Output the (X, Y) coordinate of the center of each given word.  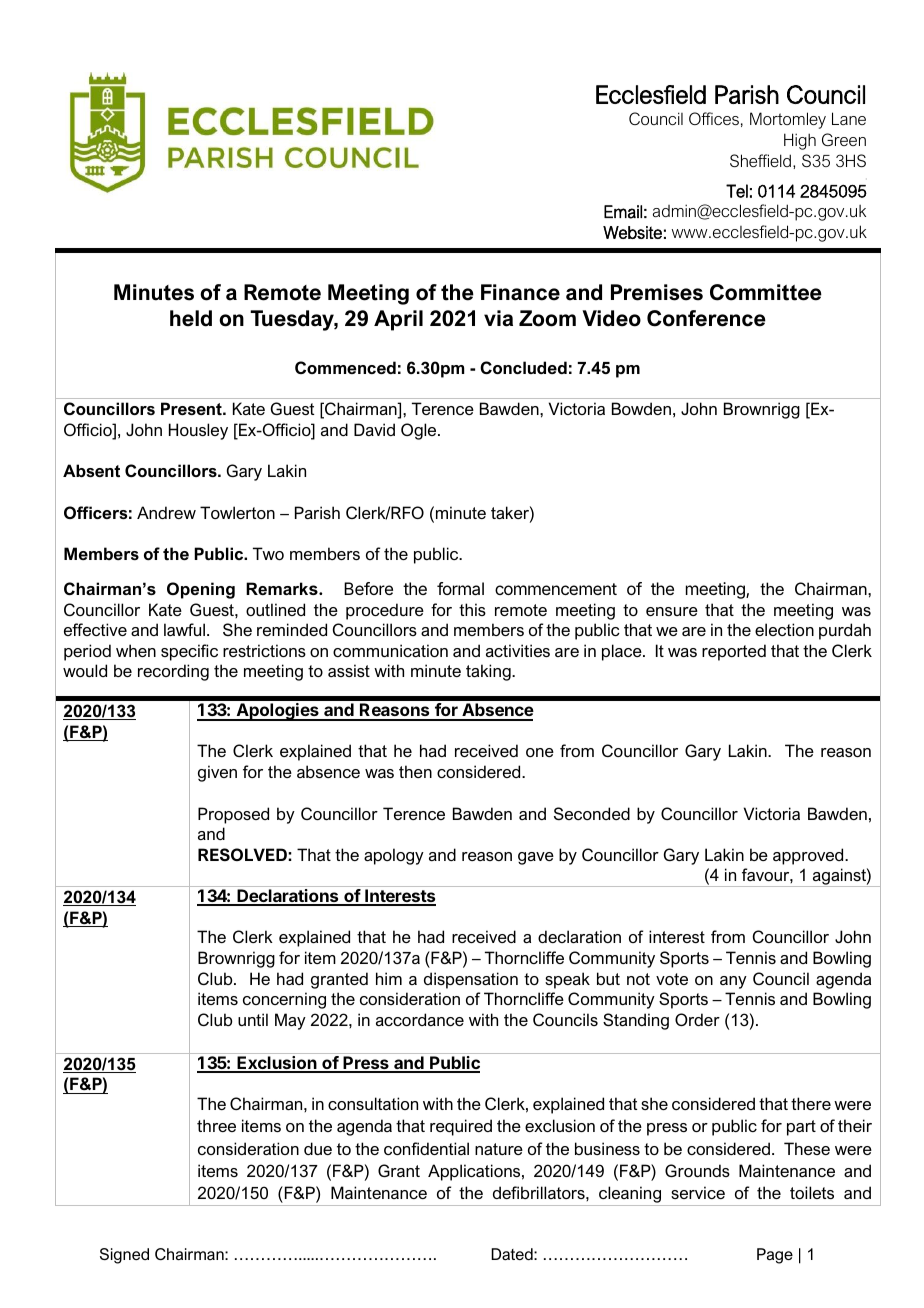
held (191, 318)
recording (173, 672)
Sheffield (760, 160)
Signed (124, 1256)
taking (489, 672)
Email (623, 212)
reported (734, 652)
